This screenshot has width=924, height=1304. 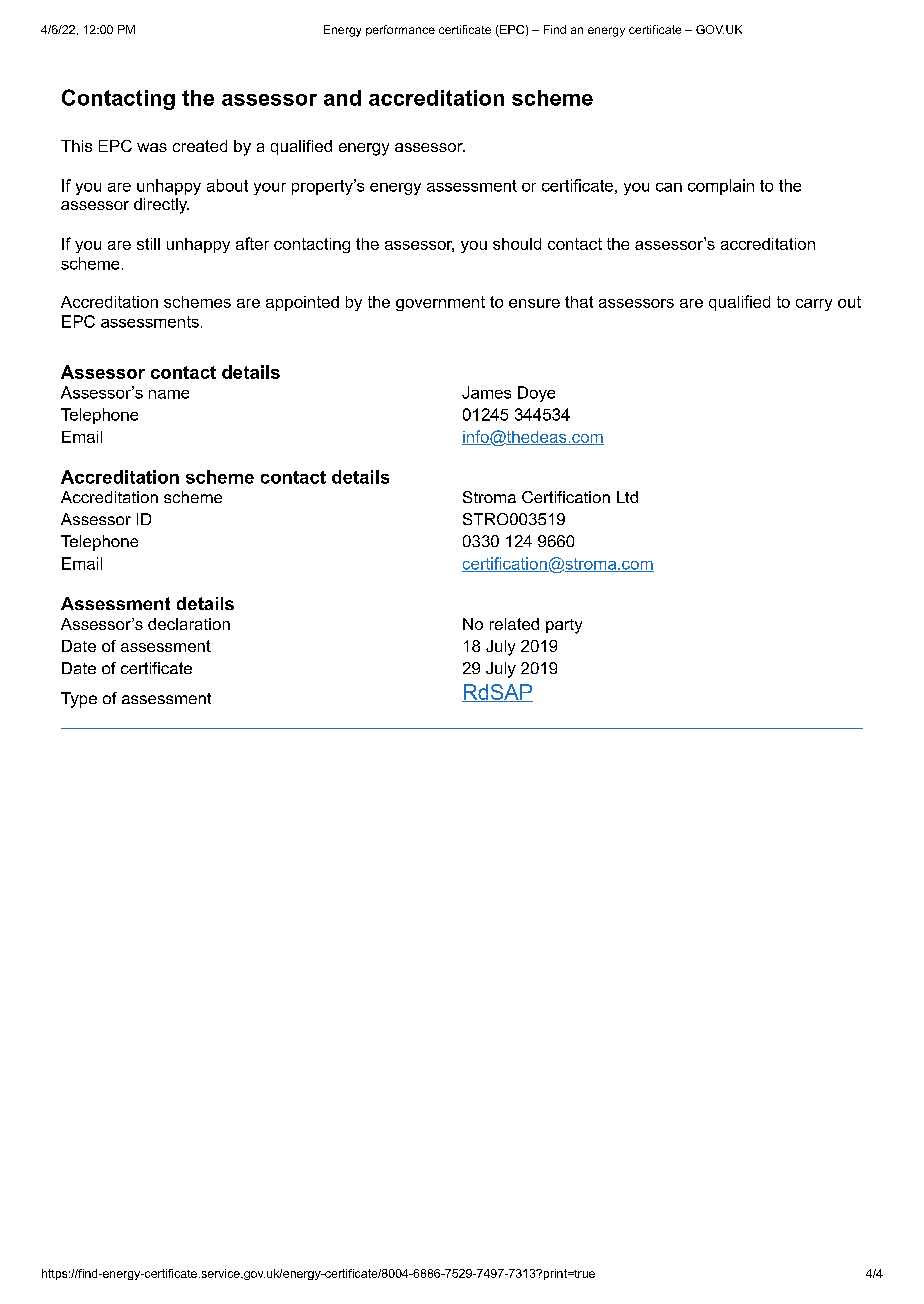 What do you see at coordinates (721, 187) in the screenshot?
I see `complain` at bounding box center [721, 187].
